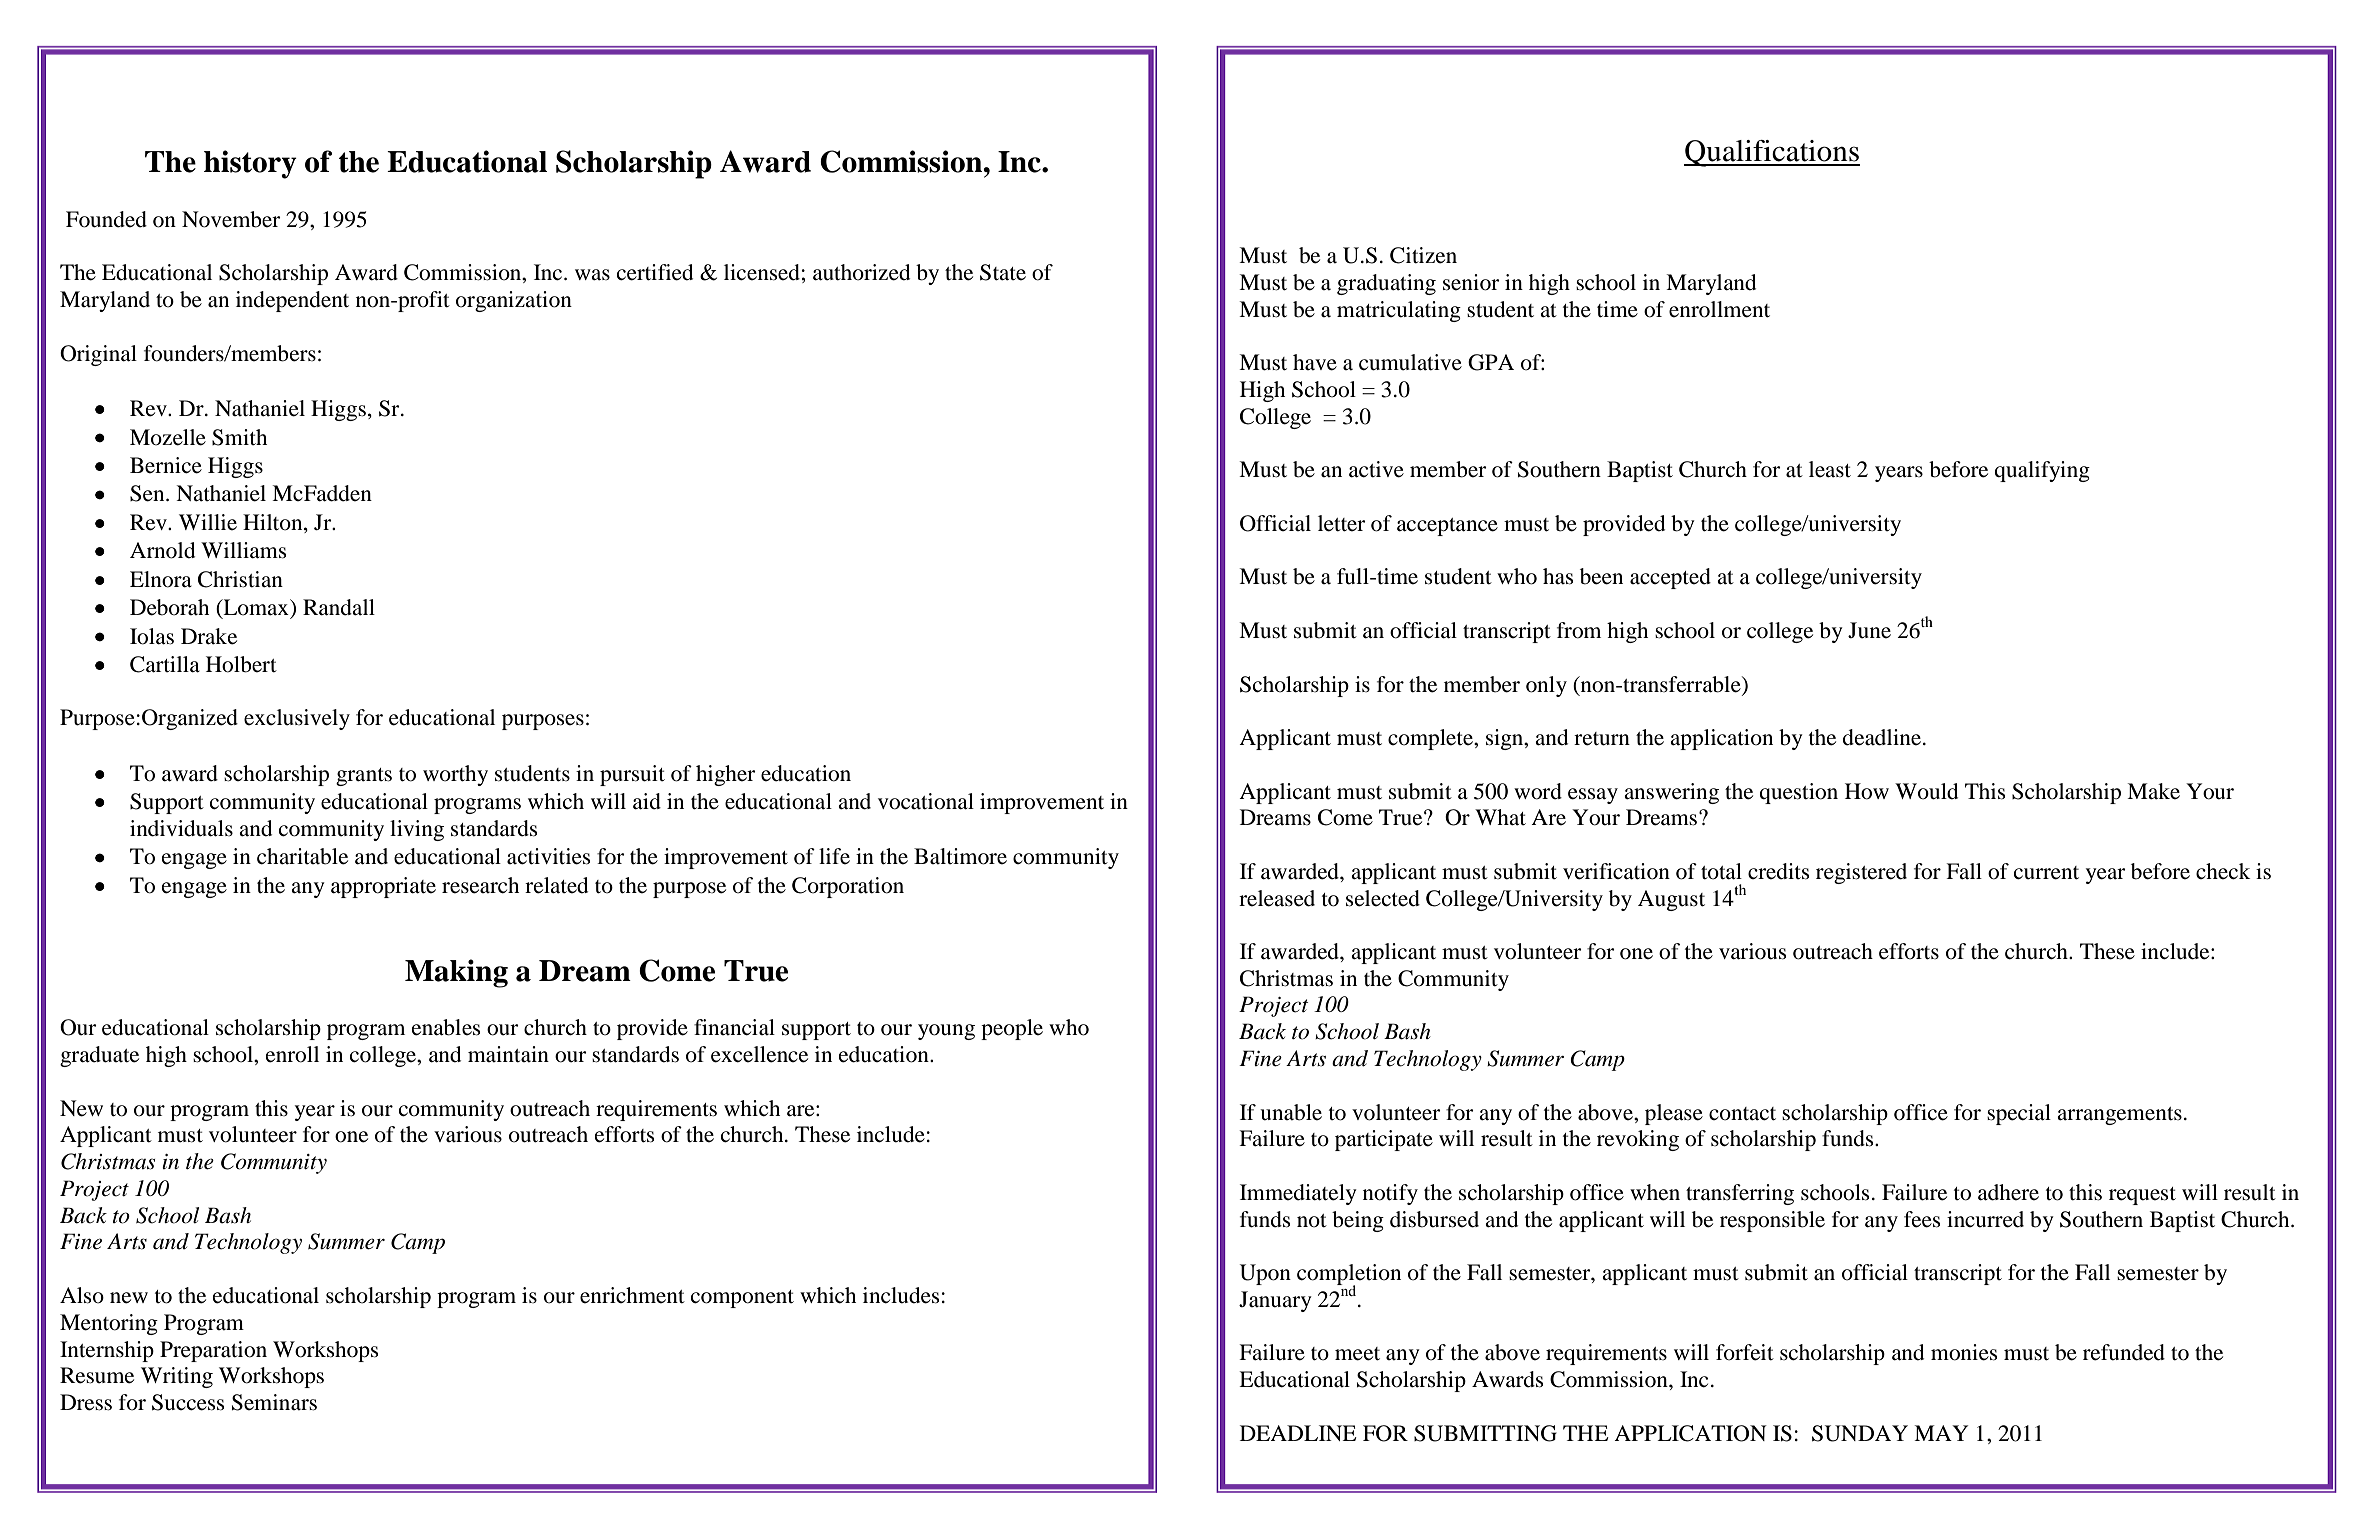  What do you see at coordinates (1003, 272) in the image?
I see `State` at bounding box center [1003, 272].
